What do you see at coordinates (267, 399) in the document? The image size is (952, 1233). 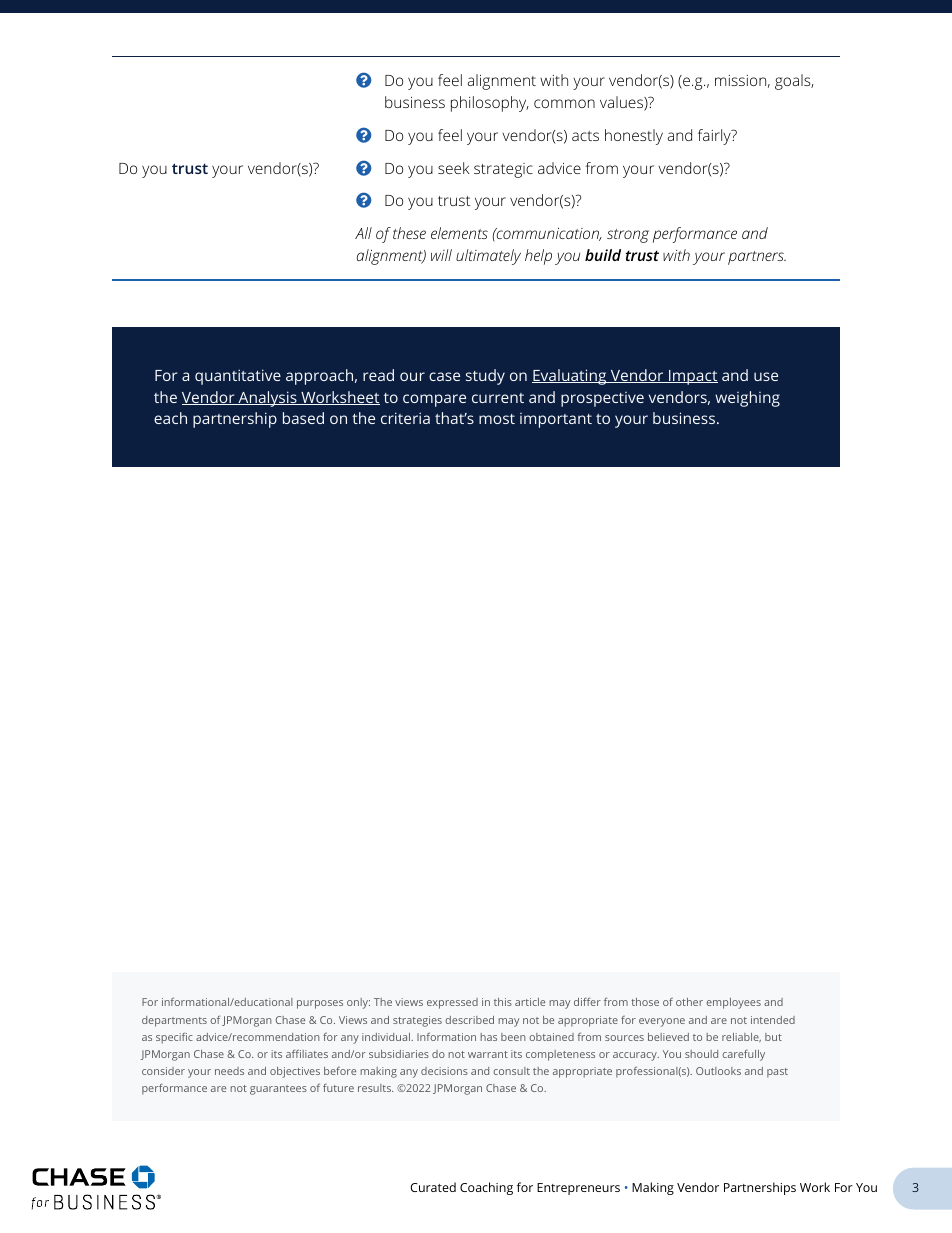 I see `Analysis` at bounding box center [267, 399].
